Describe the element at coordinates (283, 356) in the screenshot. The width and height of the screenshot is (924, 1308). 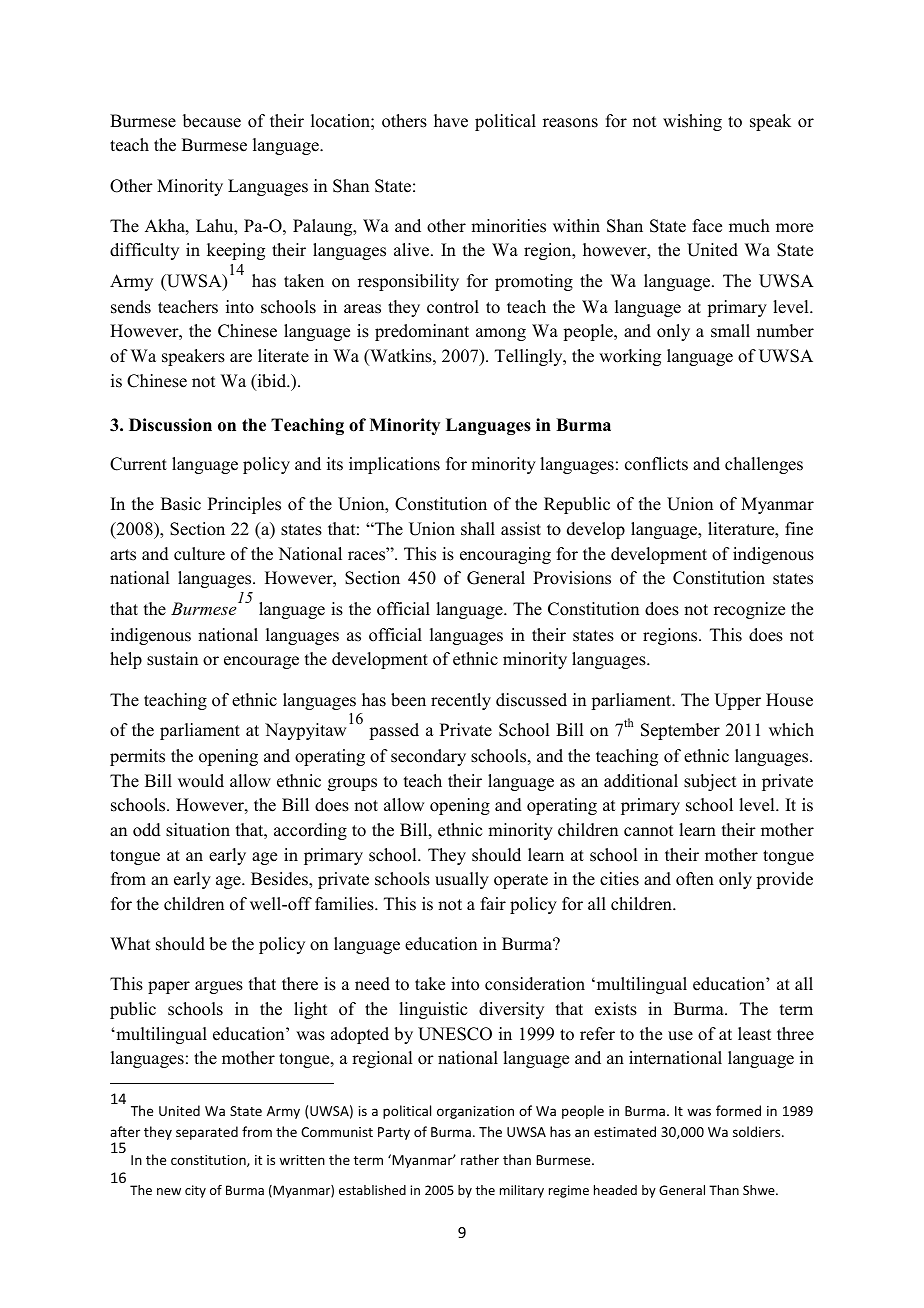
I see `literate` at that location.
